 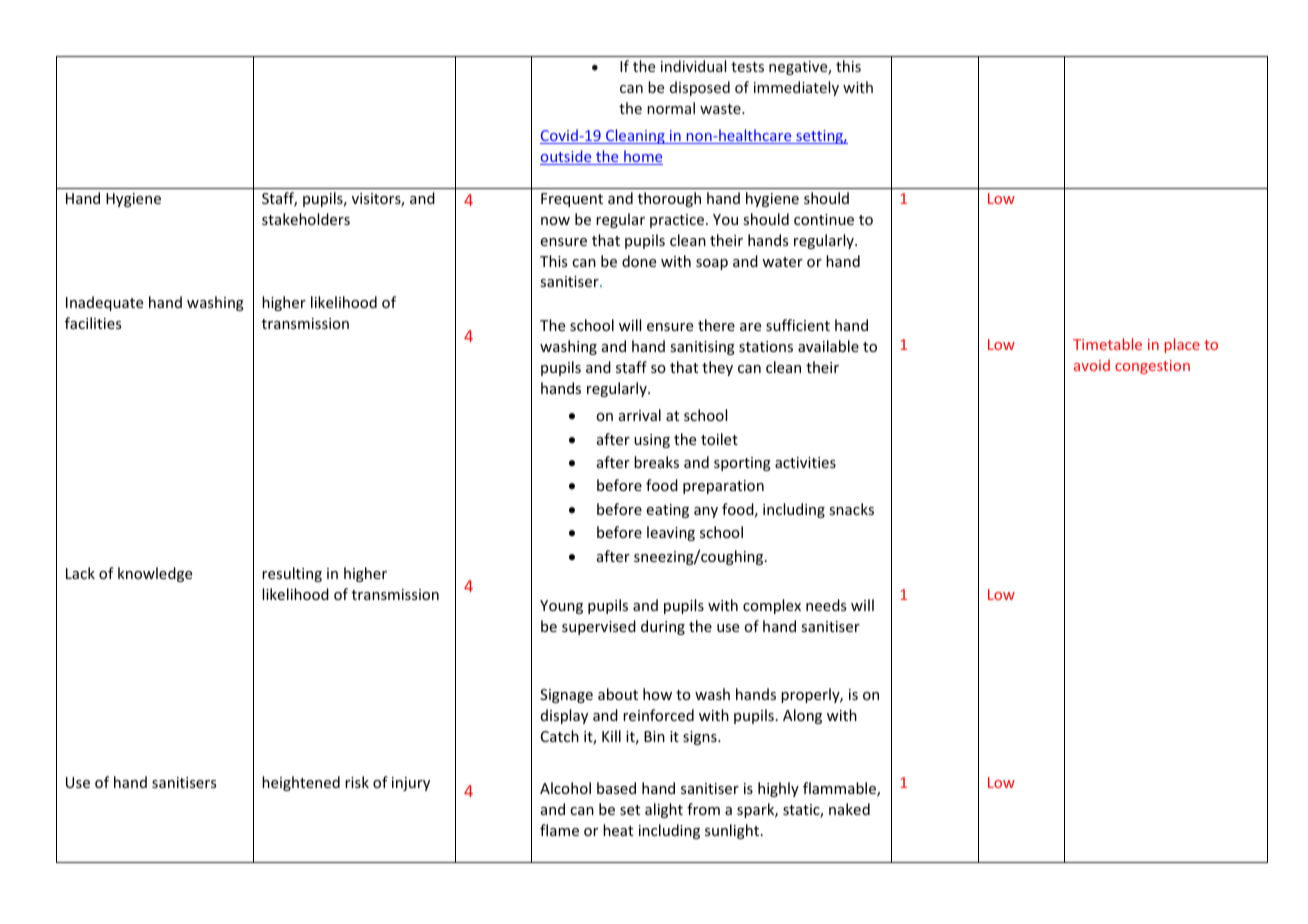 What do you see at coordinates (671, 533) in the screenshot?
I see `leaving` at bounding box center [671, 533].
